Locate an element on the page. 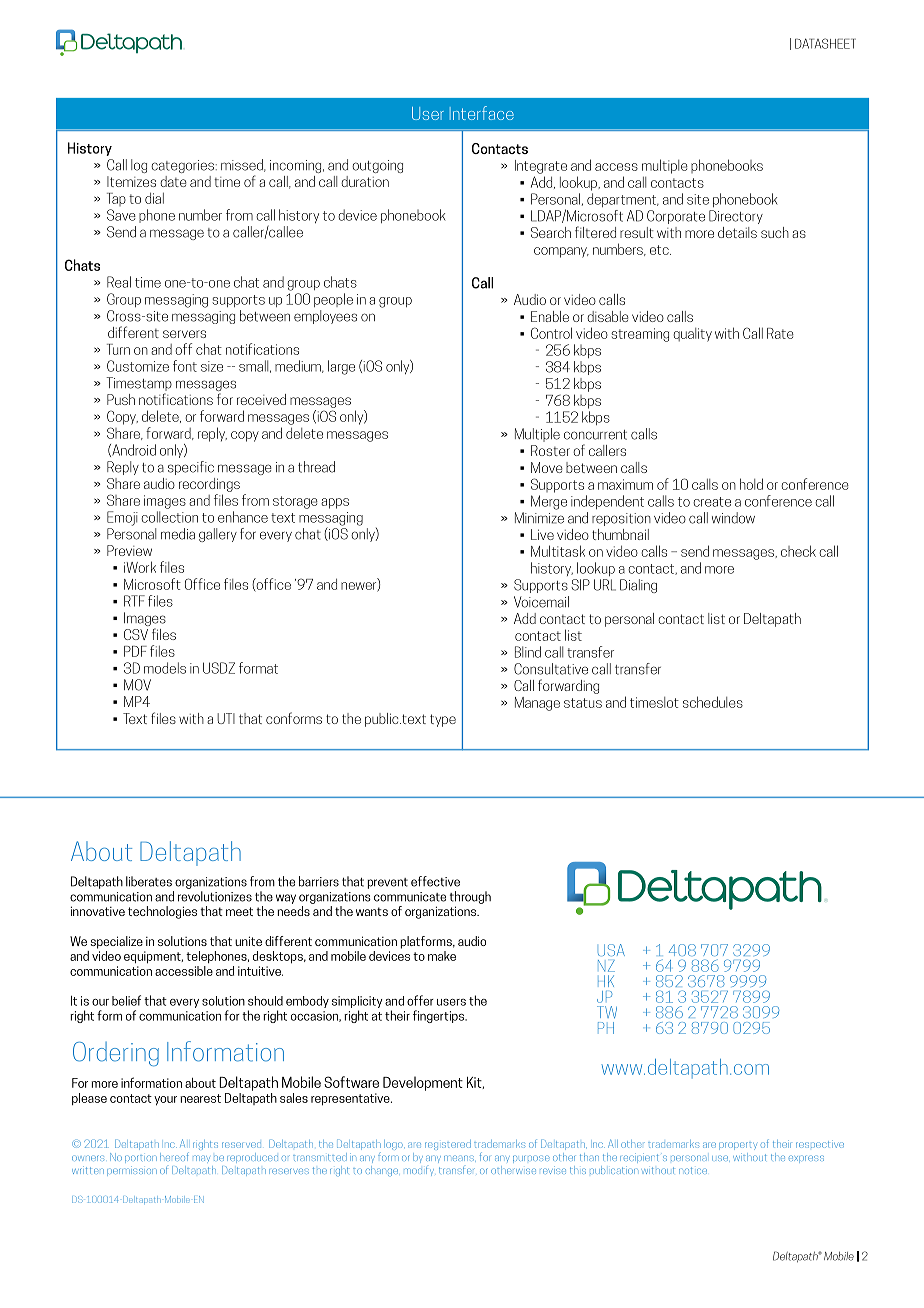  schedules is located at coordinates (713, 702).
